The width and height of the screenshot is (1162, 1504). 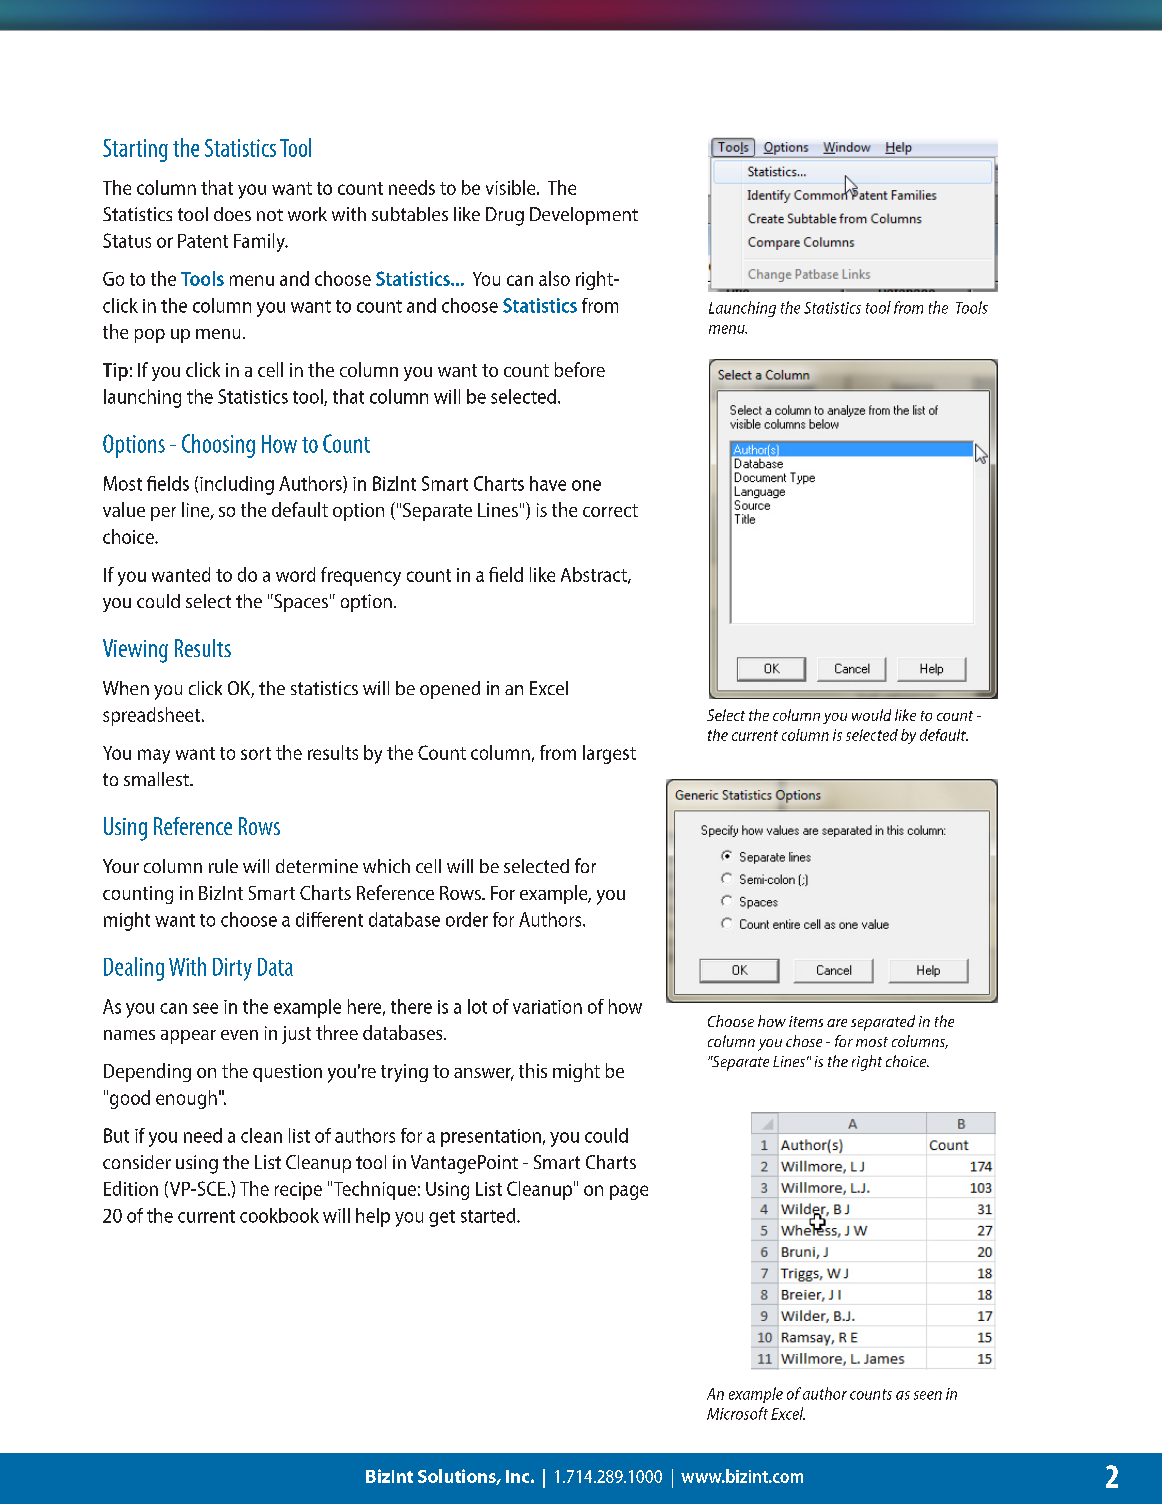 I want to click on word, so click(x=295, y=574).
